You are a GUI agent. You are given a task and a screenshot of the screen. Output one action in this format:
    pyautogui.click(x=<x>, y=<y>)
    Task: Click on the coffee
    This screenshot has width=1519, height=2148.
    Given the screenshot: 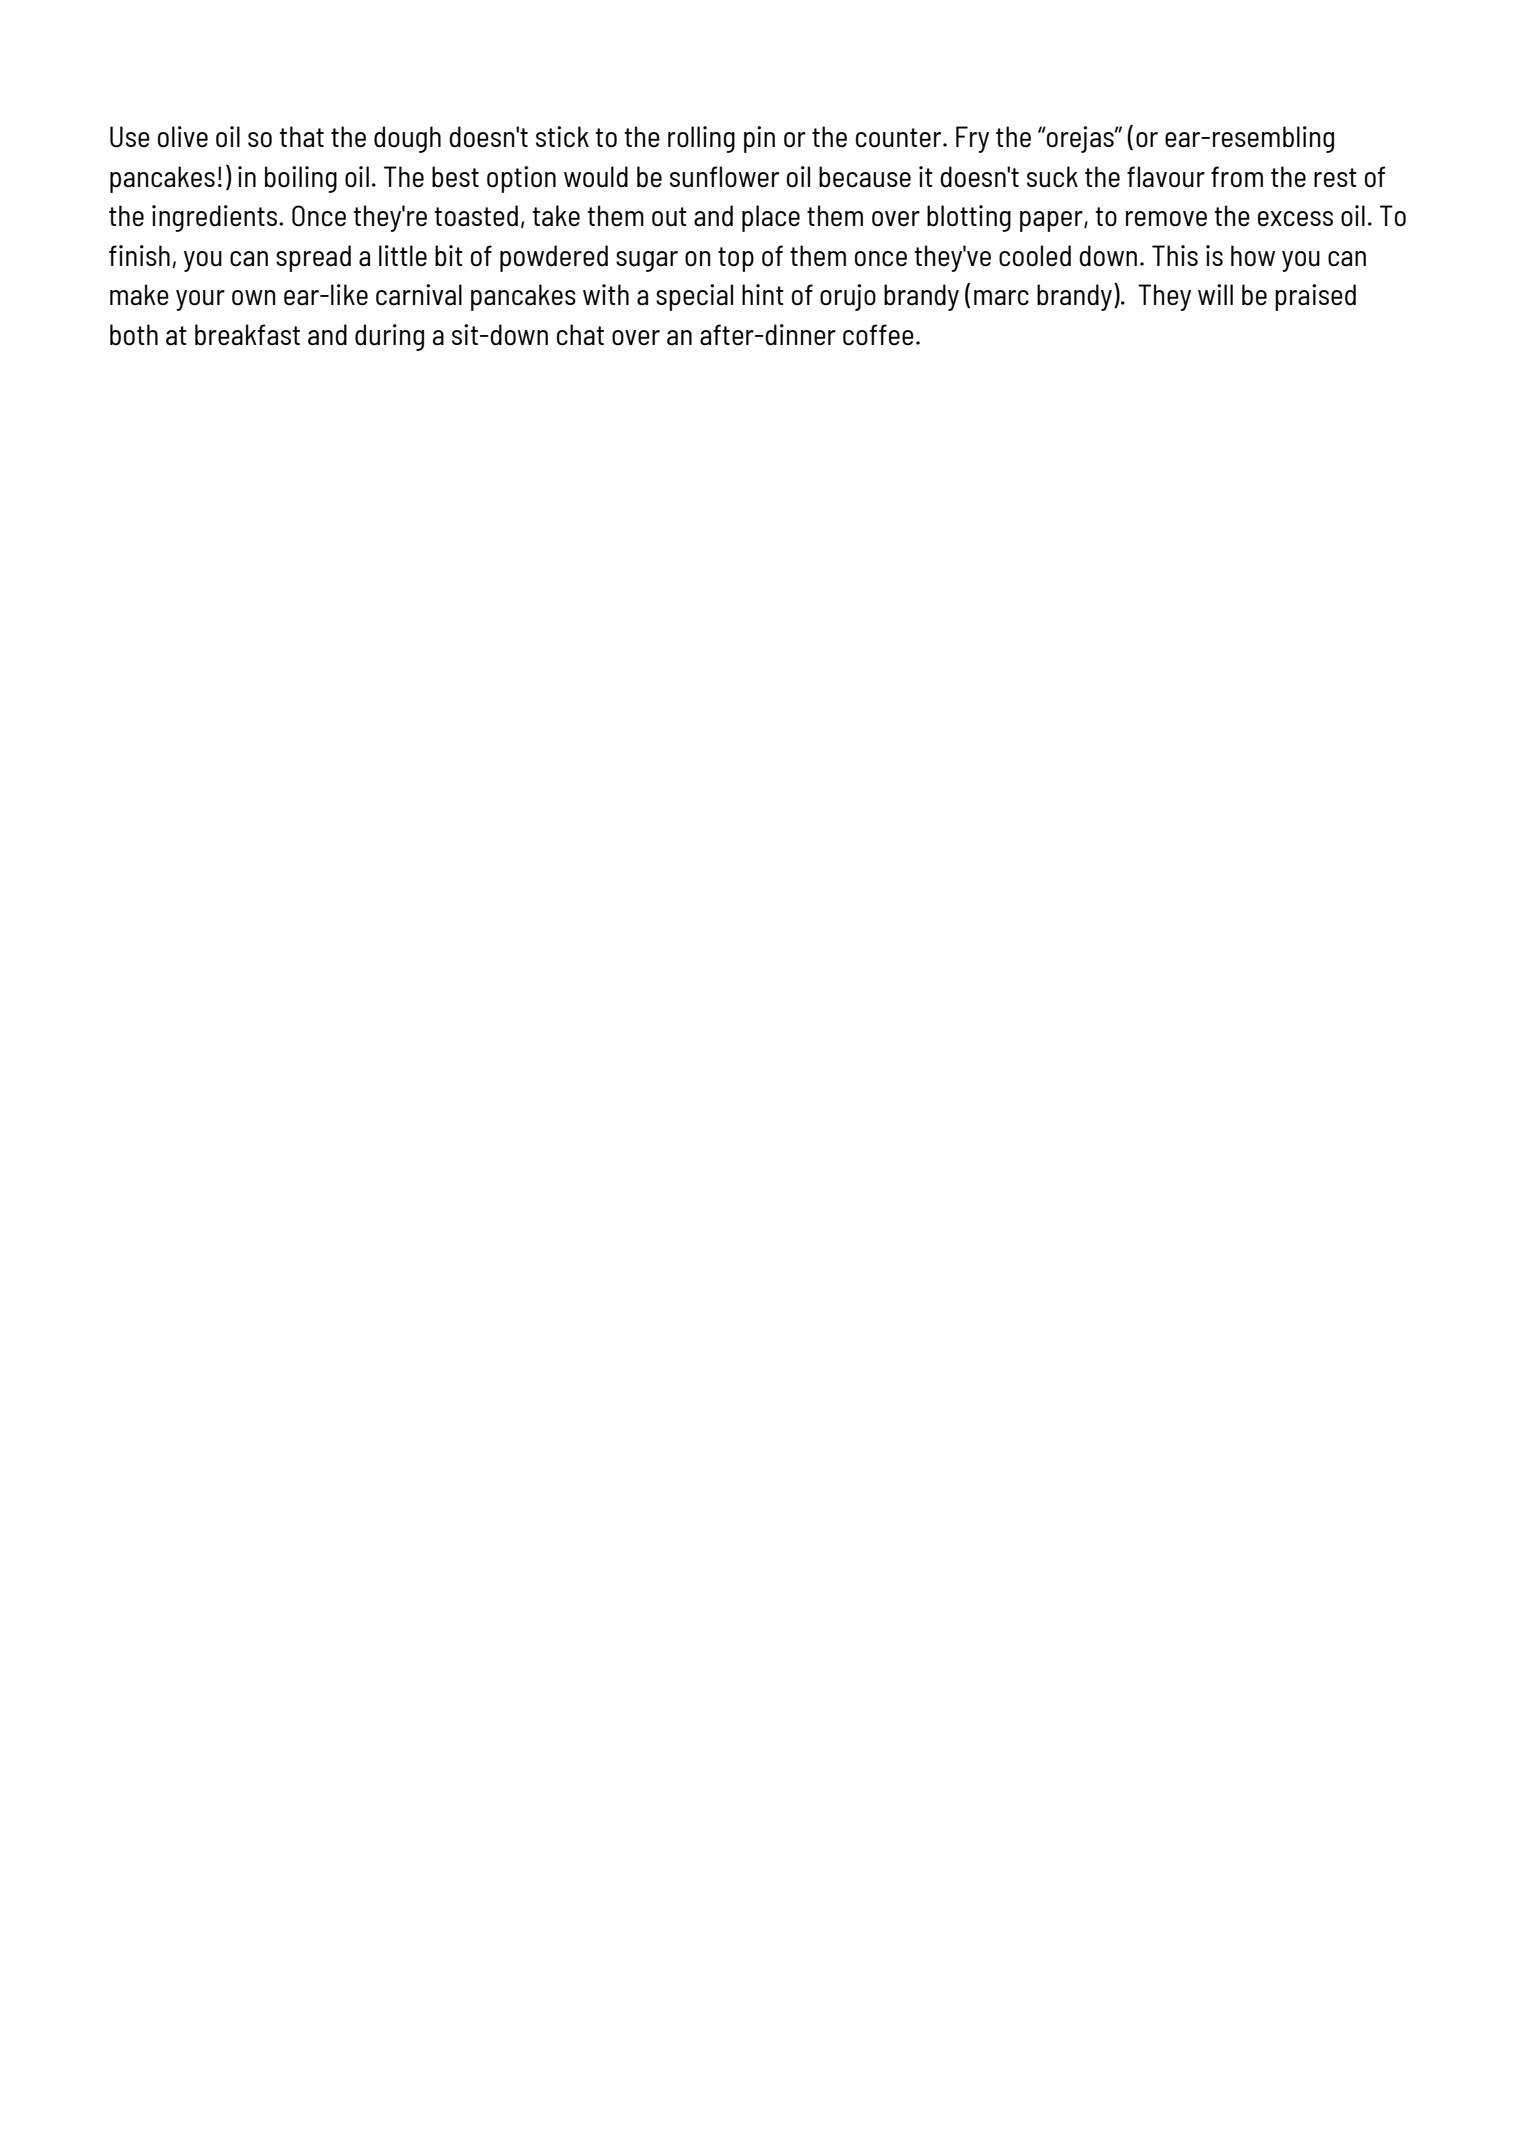 What is the action you would take?
    pyautogui.click(x=878, y=335)
